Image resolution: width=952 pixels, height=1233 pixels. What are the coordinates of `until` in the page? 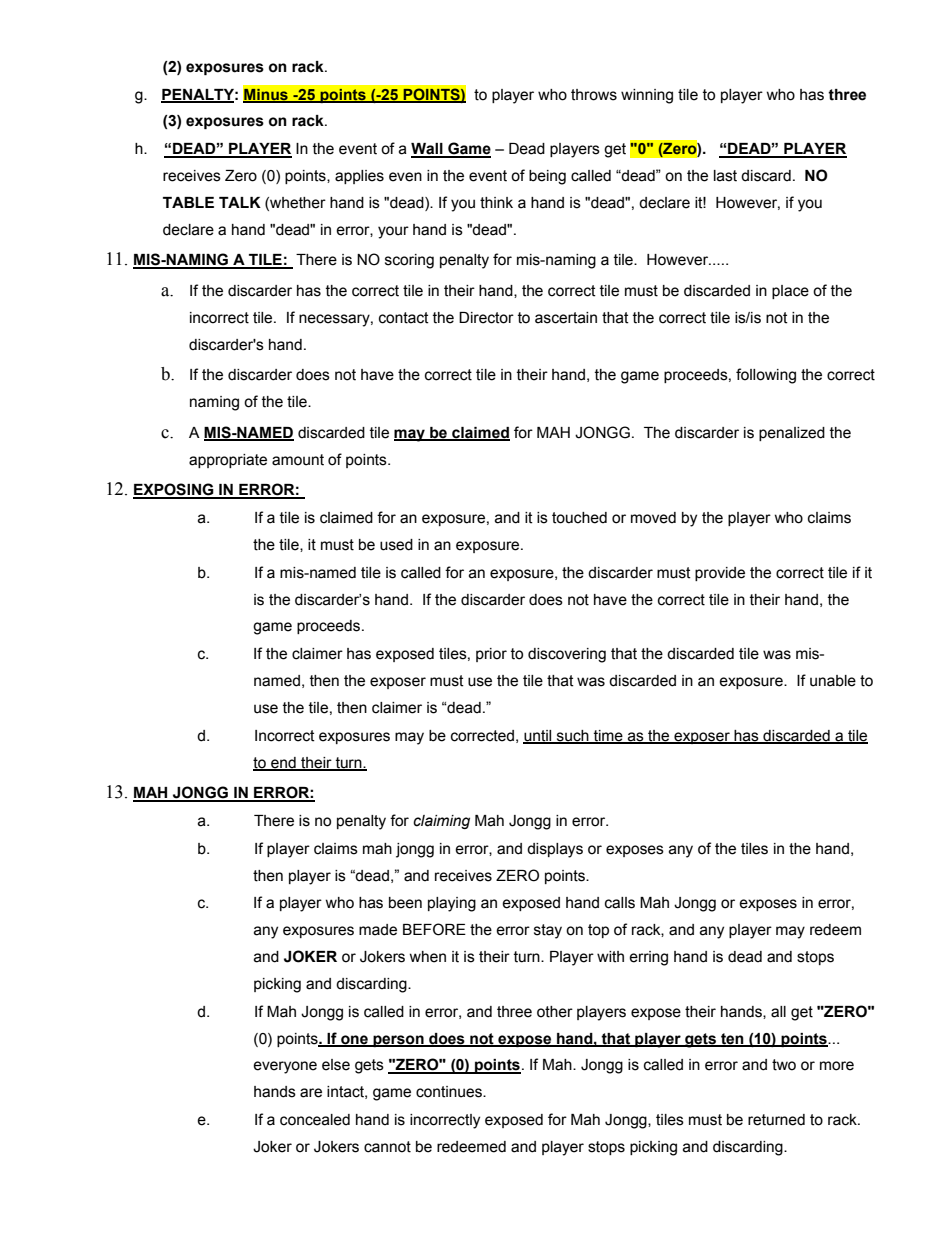 It's located at (538, 736).
